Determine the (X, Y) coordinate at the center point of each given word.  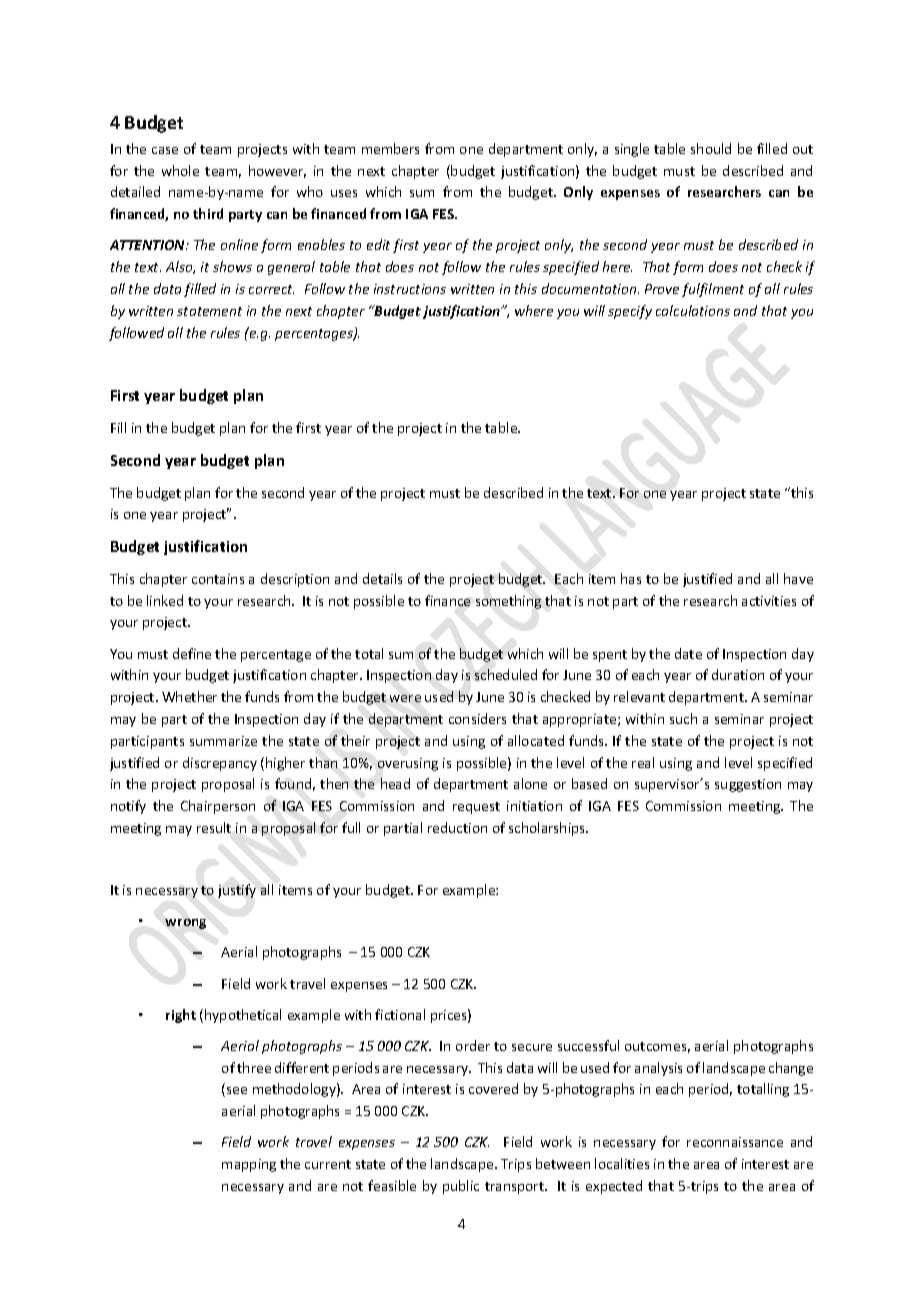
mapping (249, 1165)
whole (180, 170)
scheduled (506, 674)
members (390, 148)
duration (738, 674)
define (192, 653)
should (711, 148)
